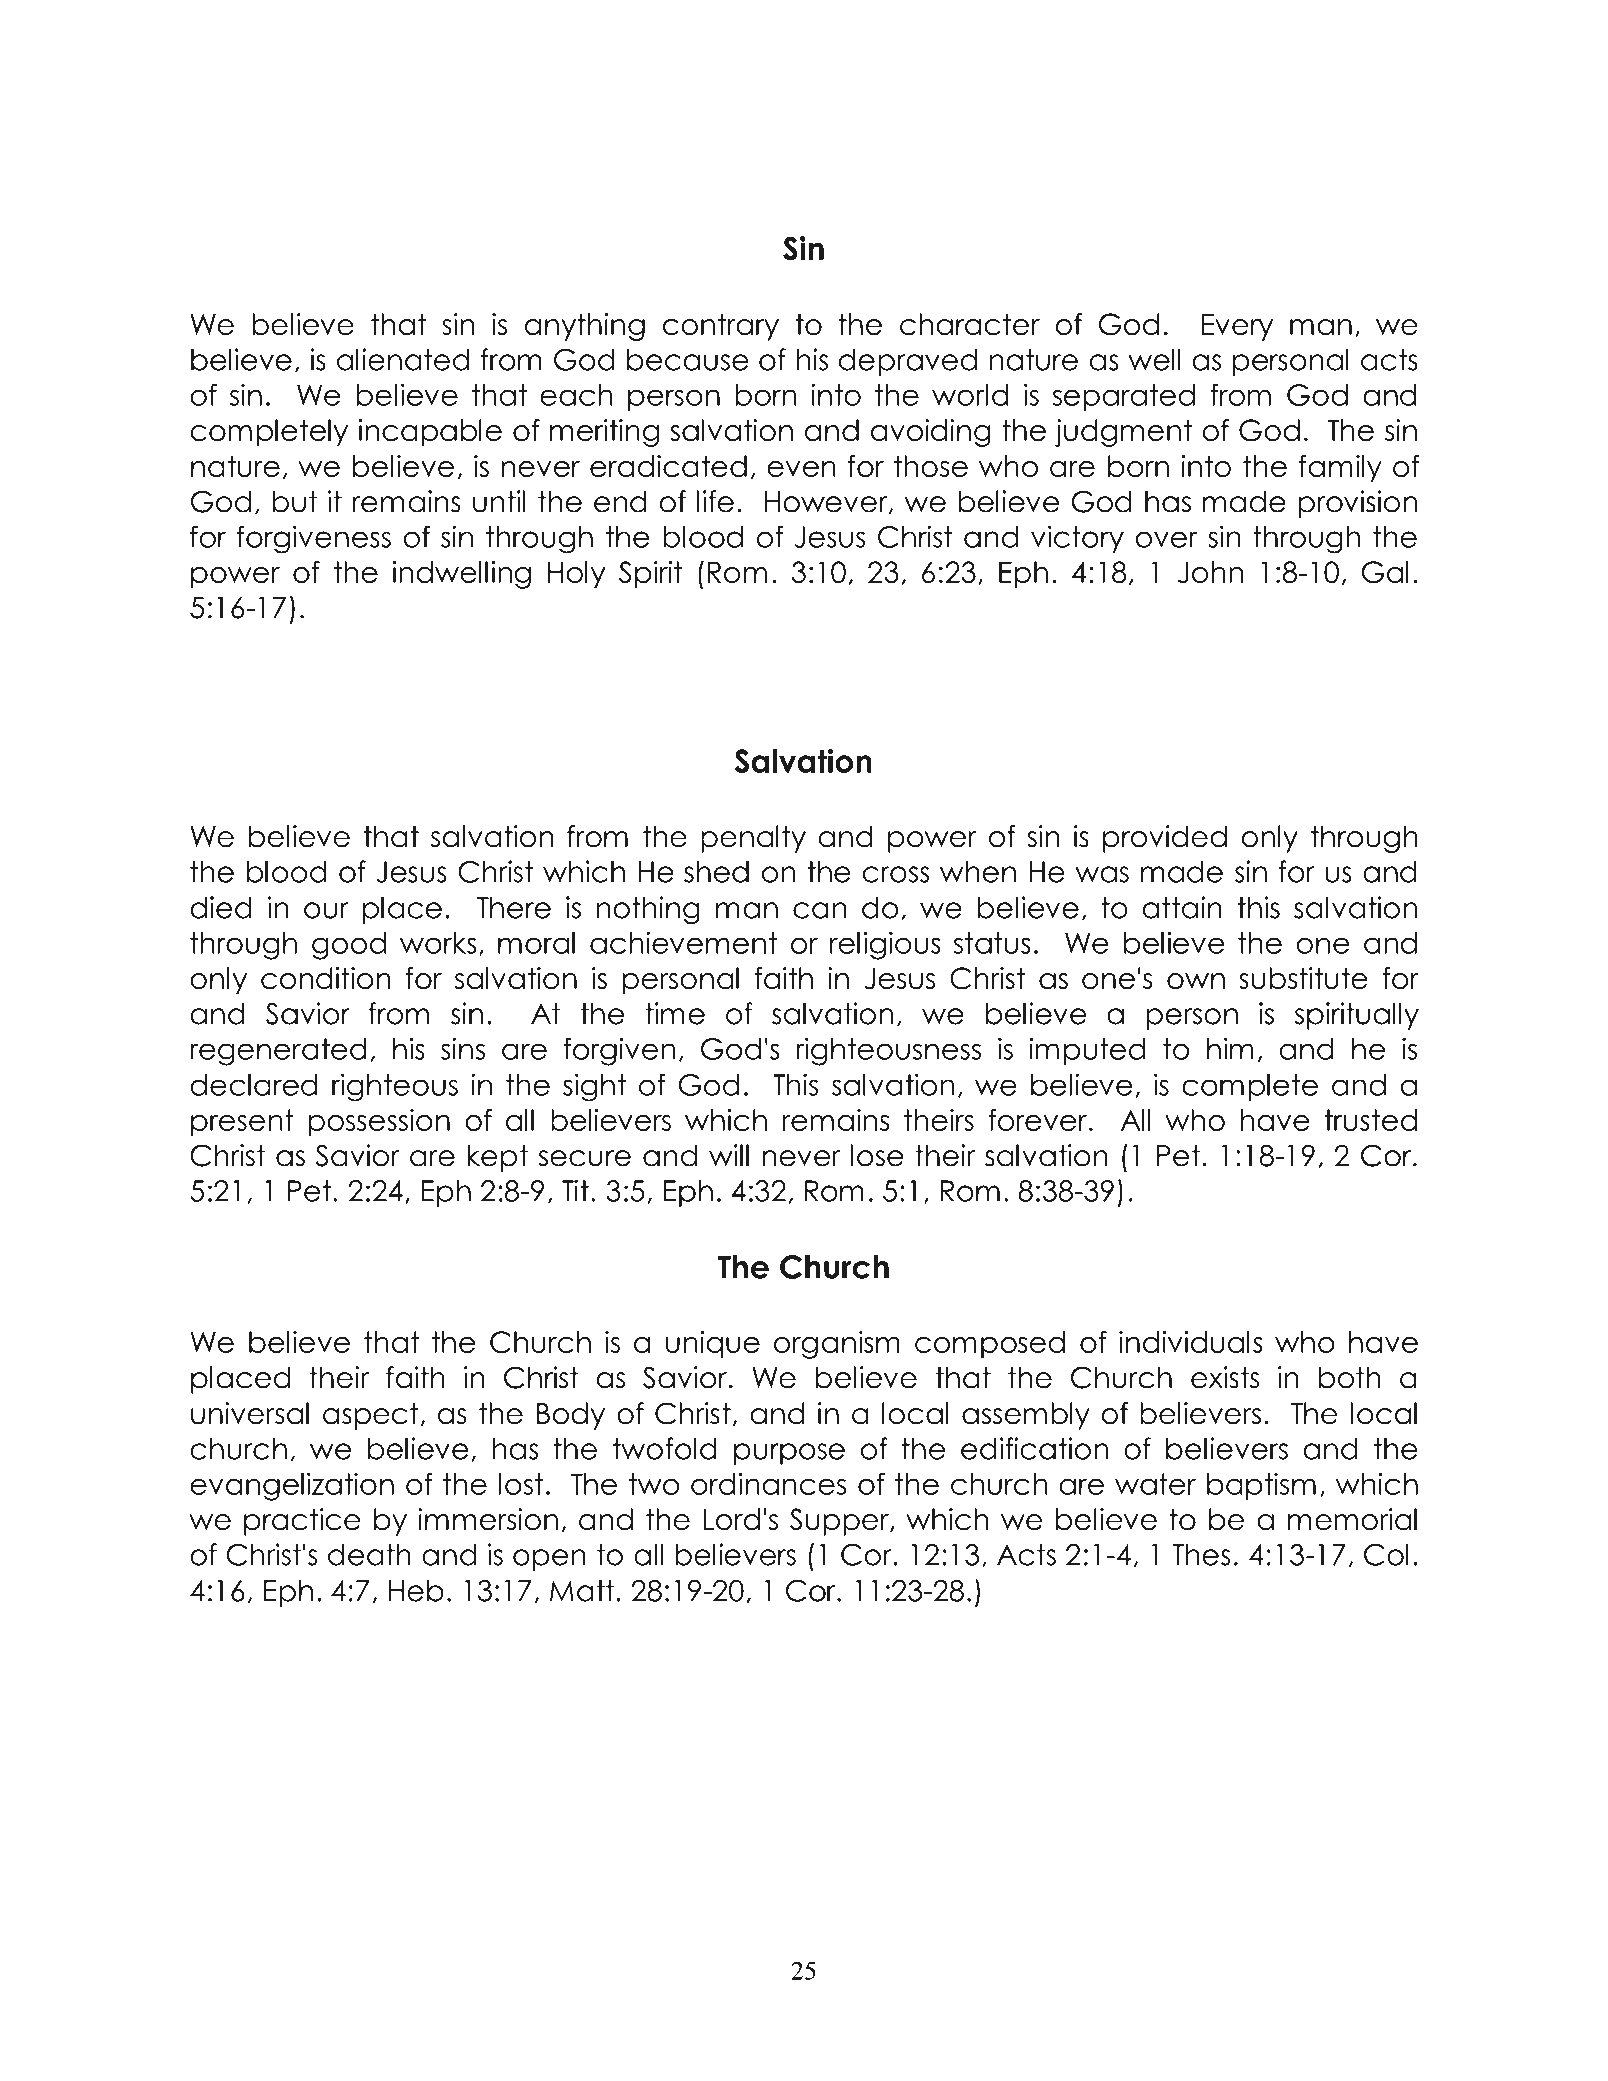 This screenshot has height=2081, width=1608. What do you see at coordinates (827, 502) in the screenshot?
I see `However` at bounding box center [827, 502].
